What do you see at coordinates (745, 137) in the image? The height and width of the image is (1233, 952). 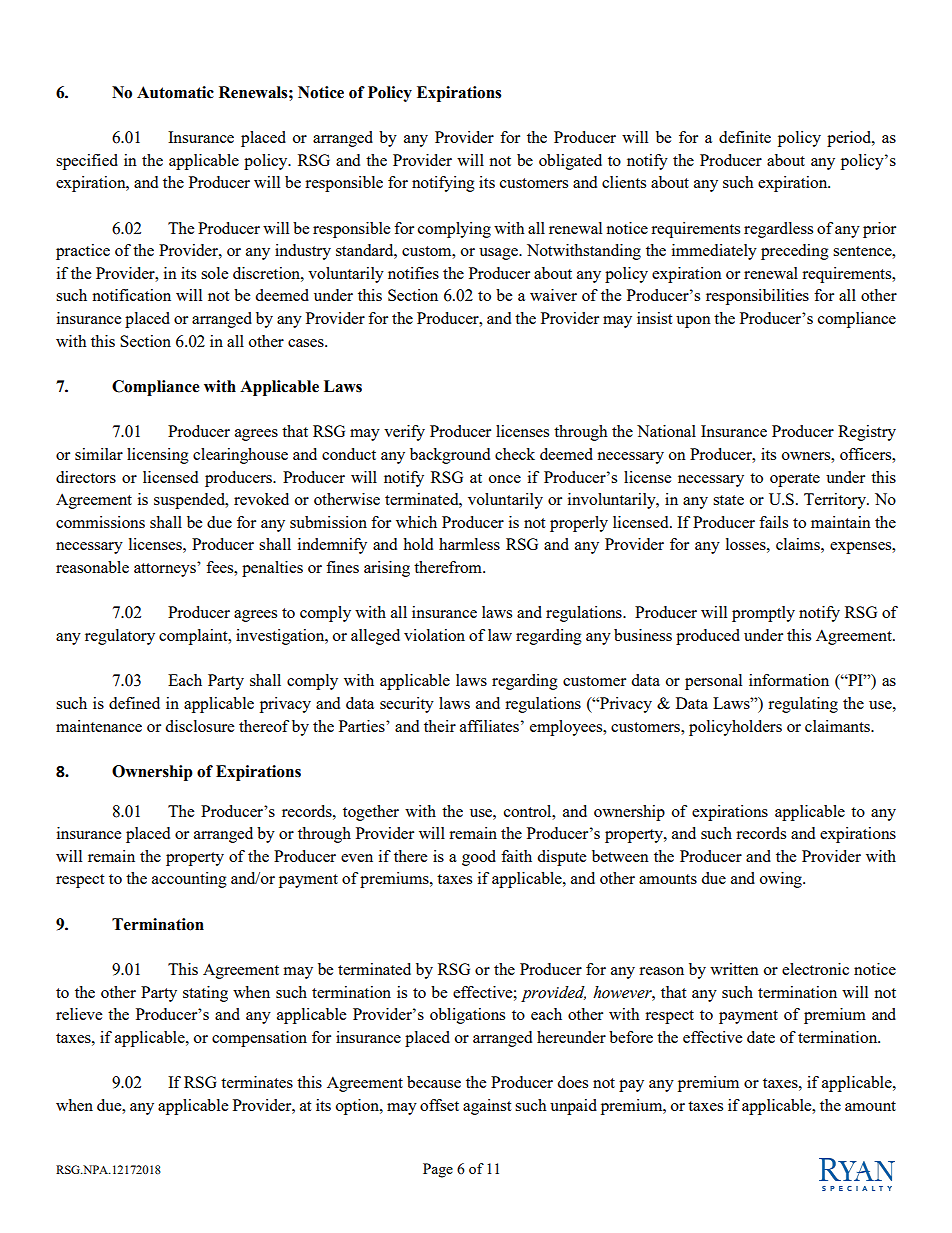 I see `definite` at bounding box center [745, 137].
